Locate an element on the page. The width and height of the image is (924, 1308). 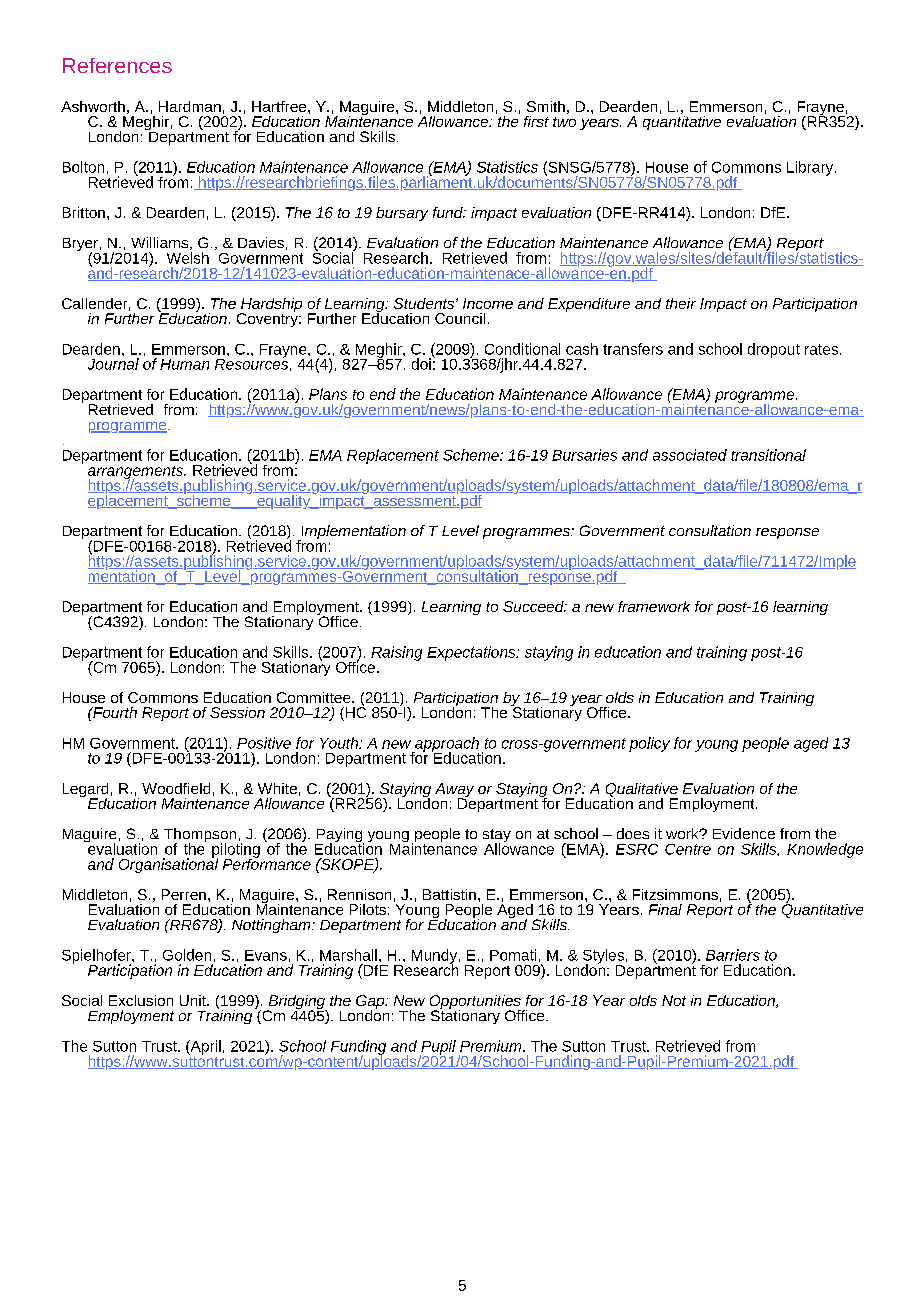
References is located at coordinates (117, 65).
